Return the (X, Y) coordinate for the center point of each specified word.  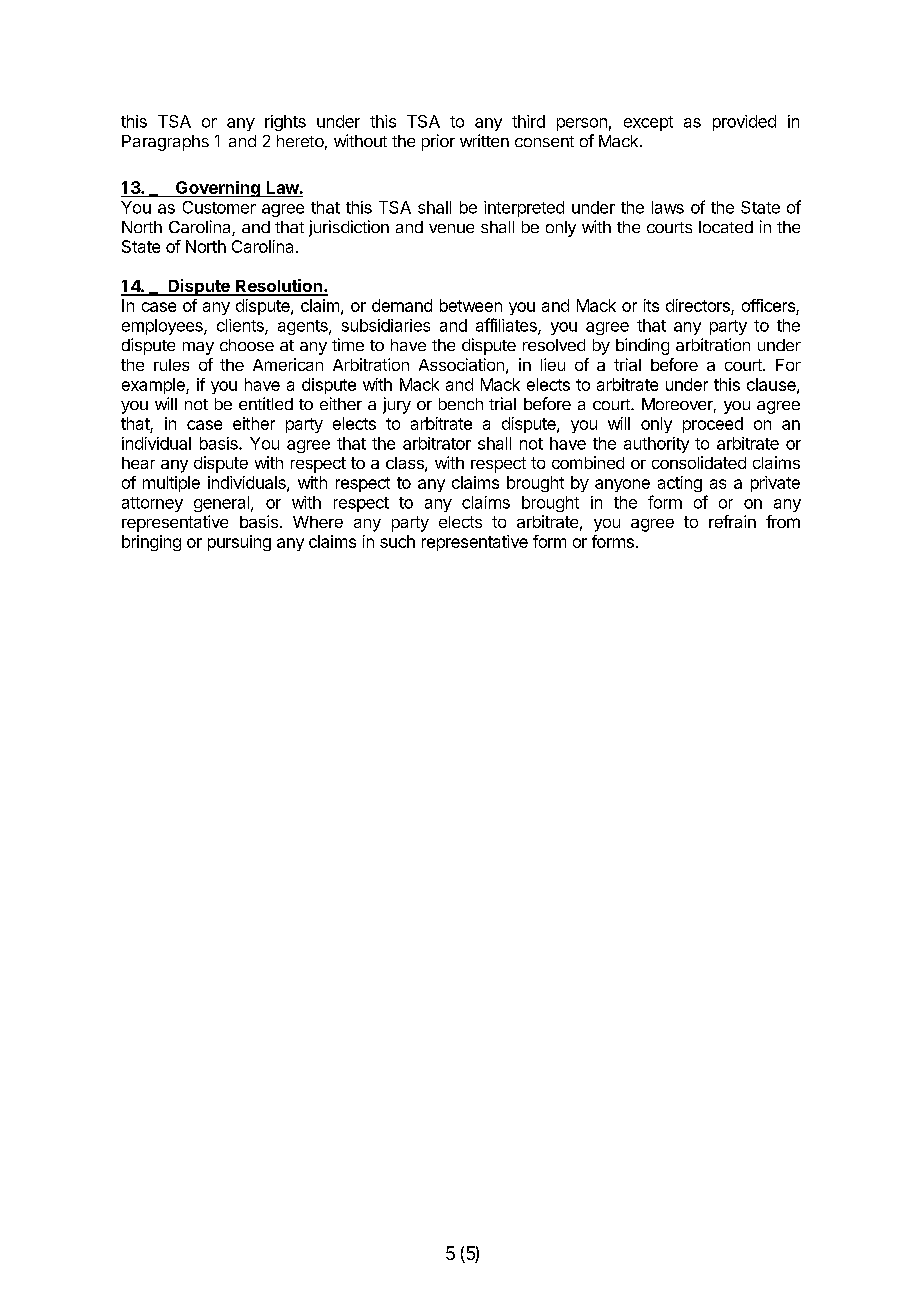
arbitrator (437, 443)
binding (642, 346)
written (484, 140)
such (397, 541)
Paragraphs (165, 143)
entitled (266, 403)
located (726, 227)
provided (744, 123)
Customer (219, 207)
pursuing (239, 543)
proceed (713, 425)
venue (451, 228)
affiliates (507, 326)
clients (241, 326)
